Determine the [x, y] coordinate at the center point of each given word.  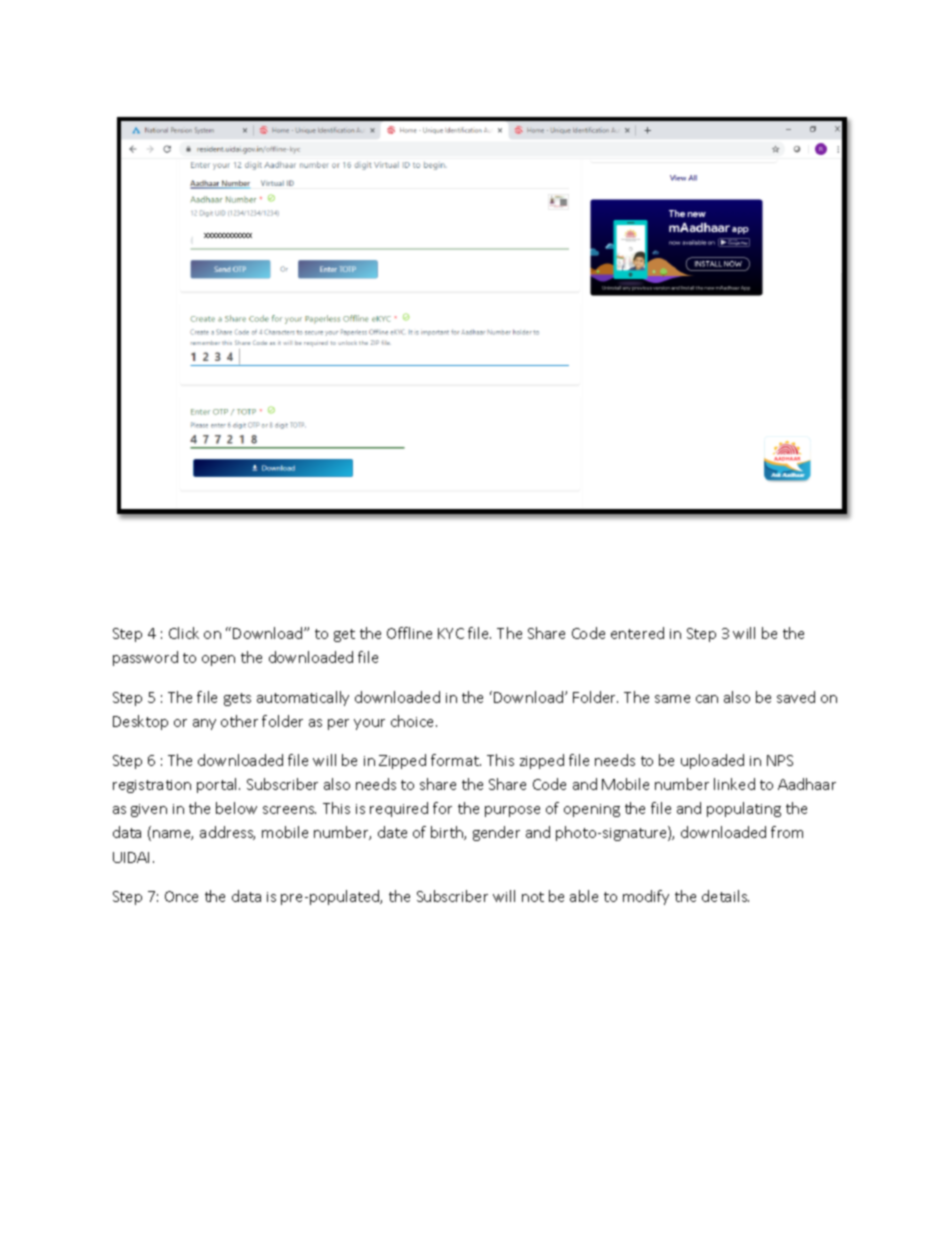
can [707, 699]
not [533, 897]
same [672, 699]
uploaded [712, 761]
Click [184, 633]
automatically [303, 698]
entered [637, 633]
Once [181, 896]
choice [414, 721]
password [145, 658]
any [204, 724]
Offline [409, 633]
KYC [451, 633]
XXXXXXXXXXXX [228, 235]
